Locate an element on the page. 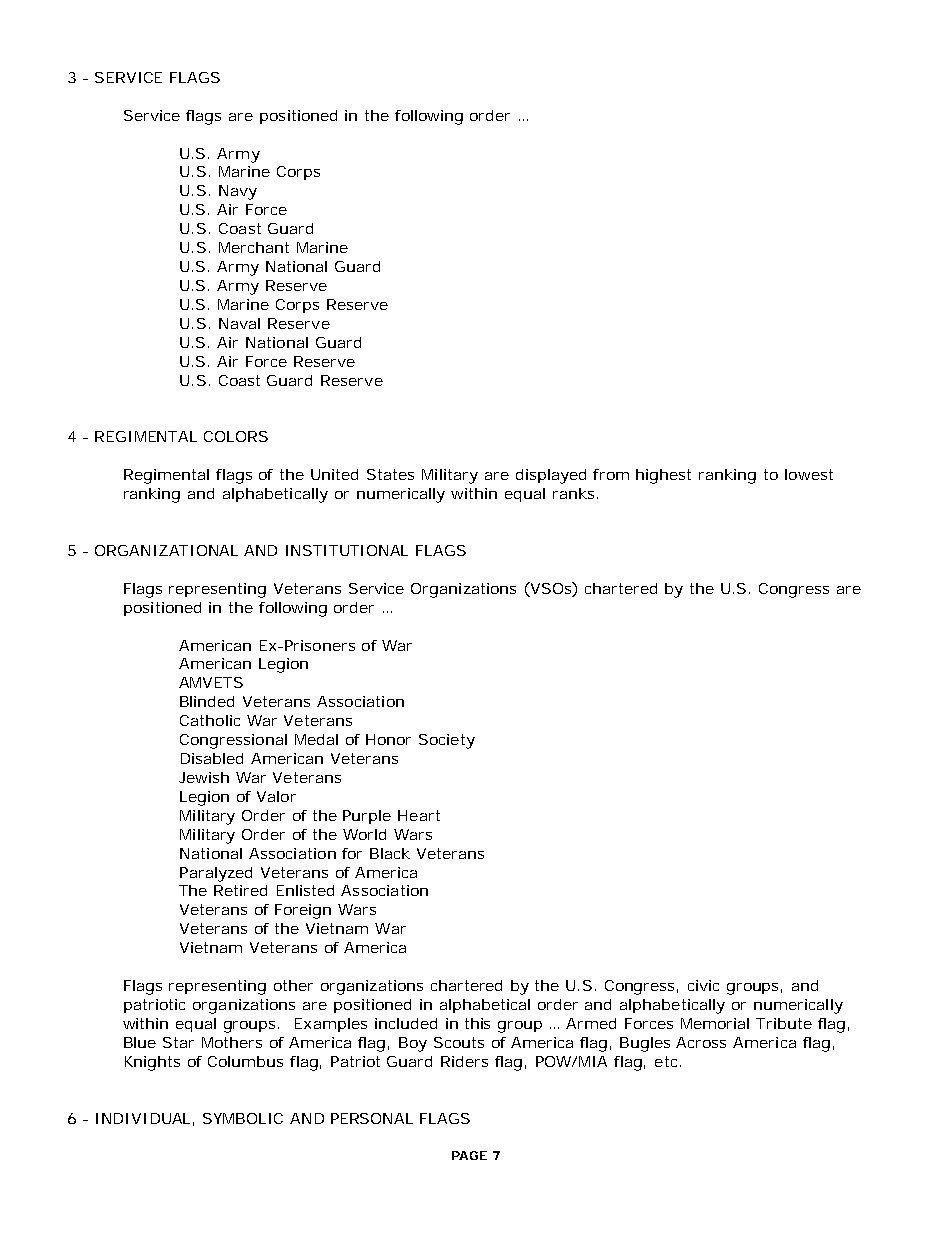  PAGE is located at coordinates (469, 1155).
